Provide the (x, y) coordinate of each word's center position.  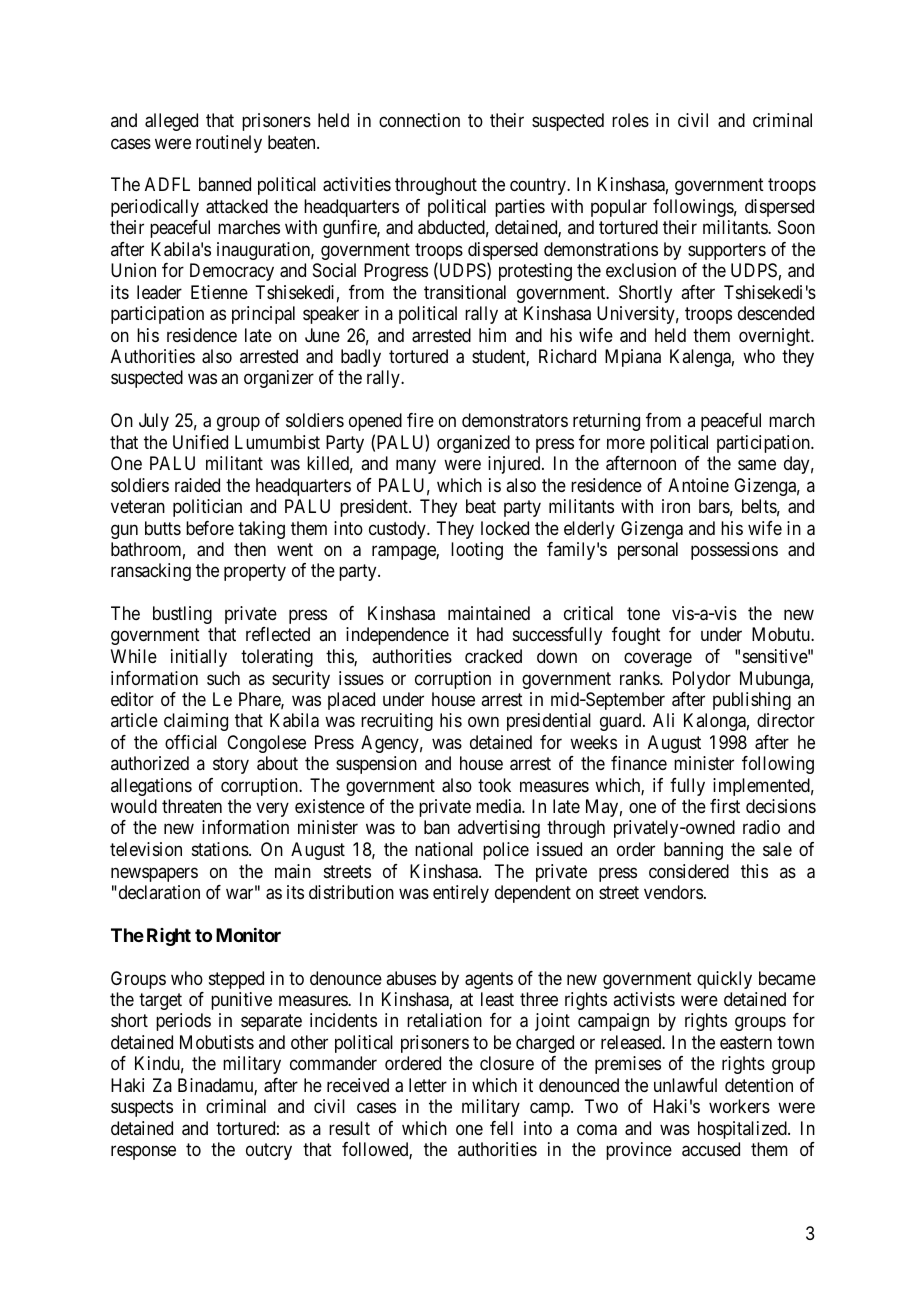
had (490, 634)
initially (199, 658)
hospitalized (743, 1130)
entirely (461, 894)
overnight (776, 337)
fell (501, 1128)
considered (689, 871)
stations (221, 849)
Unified (200, 442)
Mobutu (782, 634)
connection (419, 120)
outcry (269, 1151)
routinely (229, 144)
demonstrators (515, 420)
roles (630, 120)
